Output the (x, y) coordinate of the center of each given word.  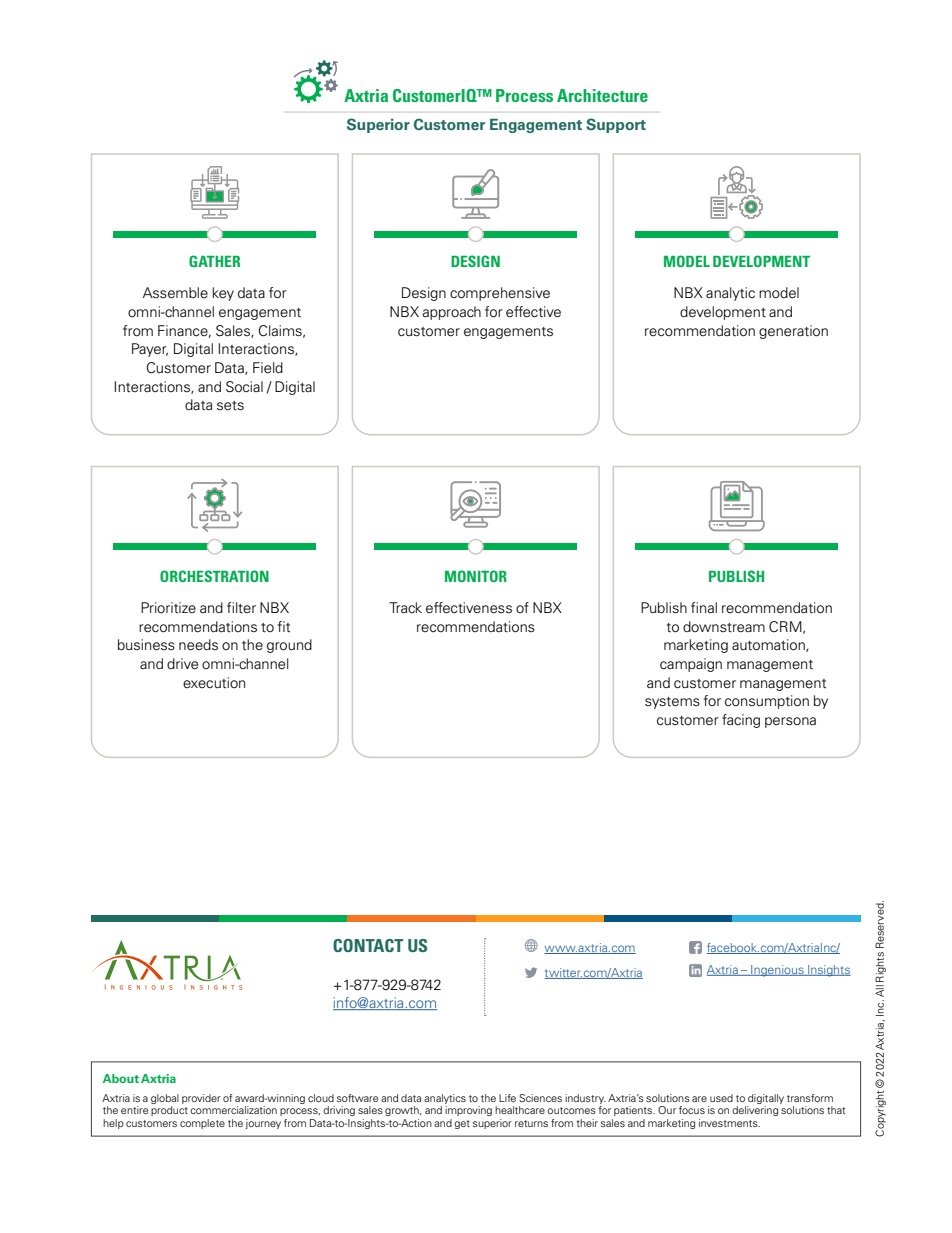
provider (201, 1099)
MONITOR (476, 576)
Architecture (602, 95)
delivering (755, 1111)
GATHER (214, 261)
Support (616, 125)
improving (468, 1111)
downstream (724, 627)
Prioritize (168, 607)
